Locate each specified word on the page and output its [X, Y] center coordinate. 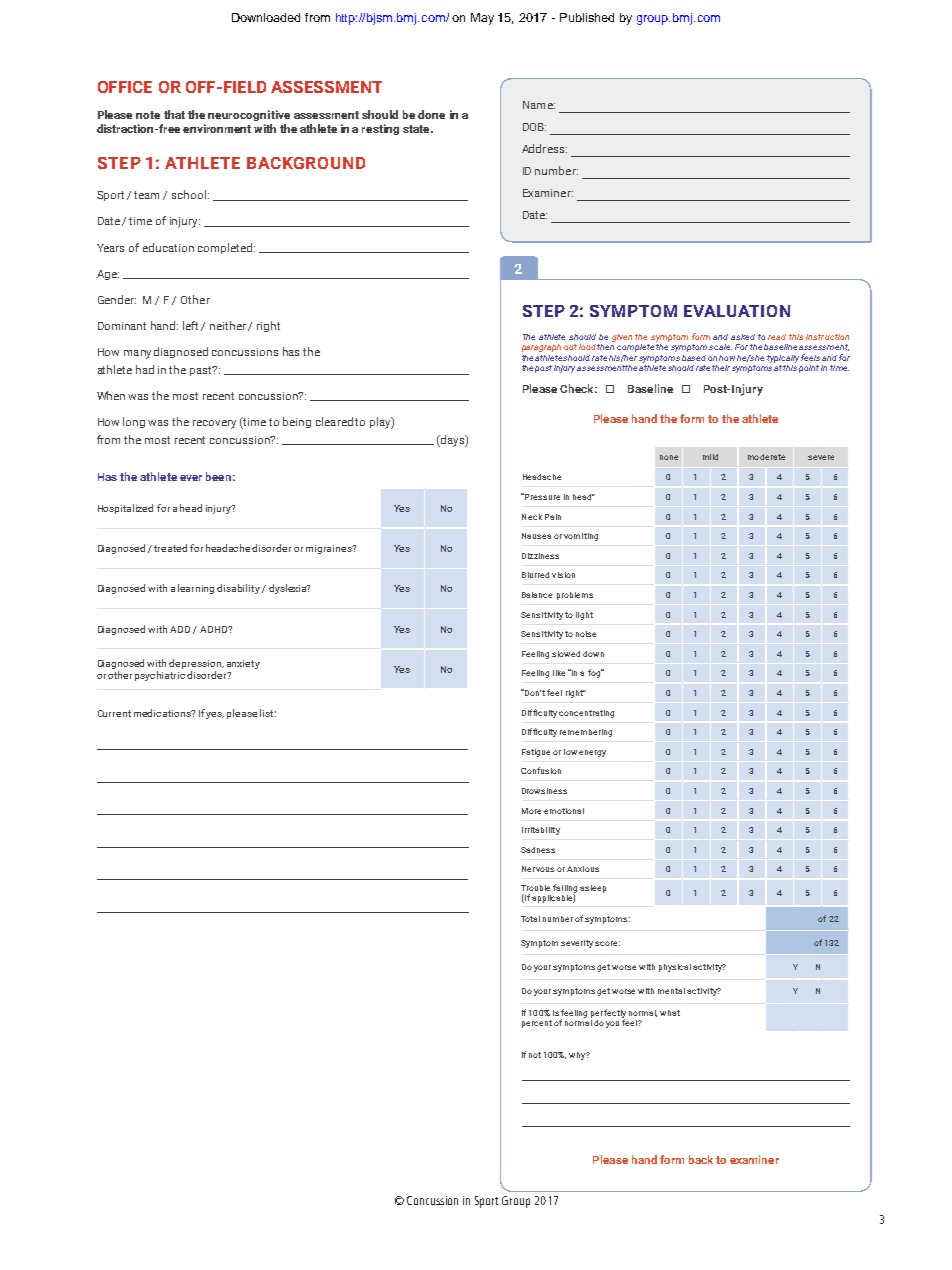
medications [163, 713]
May [482, 19]
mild [710, 457]
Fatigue [536, 753]
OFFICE [125, 87]
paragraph [541, 348]
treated [170, 548]
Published [587, 17]
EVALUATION [737, 311]
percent [537, 1024]
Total [530, 919]
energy [592, 753]
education [168, 247]
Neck [532, 517]
